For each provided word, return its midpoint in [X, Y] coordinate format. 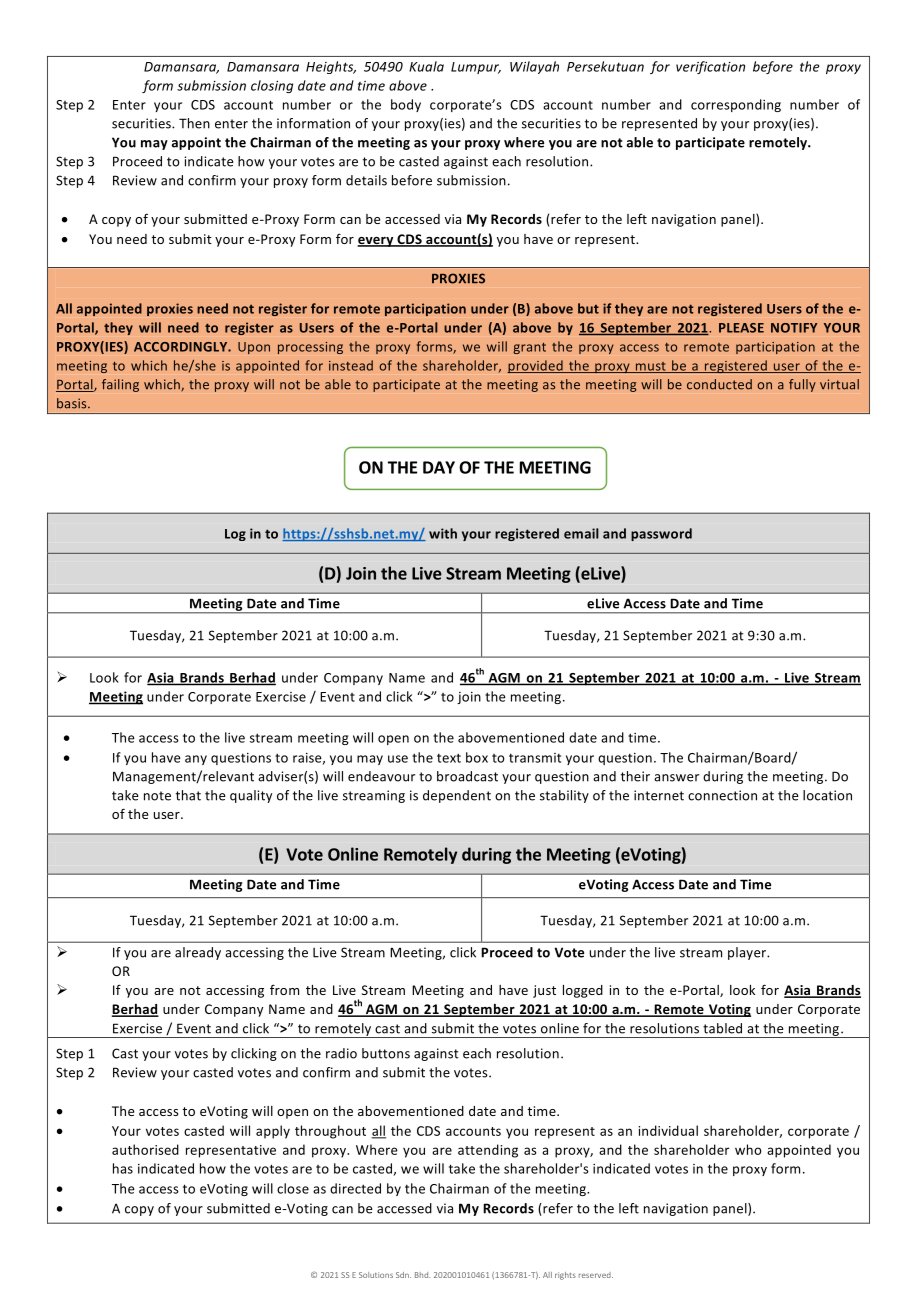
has [123, 1168]
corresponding [736, 105]
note [157, 796]
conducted [719, 384]
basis [73, 403]
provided [536, 366]
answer [676, 778]
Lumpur [476, 68]
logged [583, 991]
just [544, 991]
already [198, 953]
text [449, 758]
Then [194, 123]
